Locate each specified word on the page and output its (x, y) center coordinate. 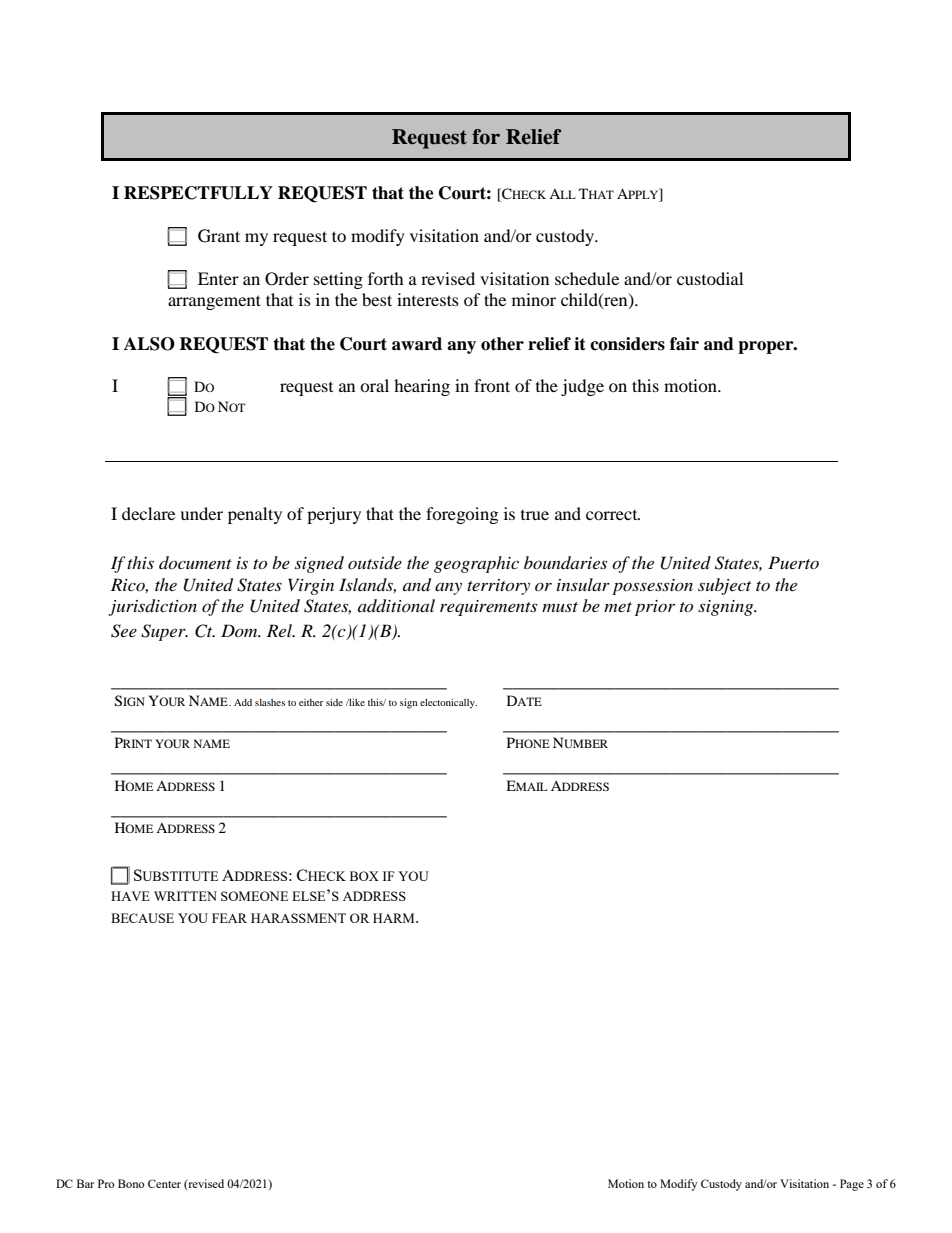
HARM (395, 918)
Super (164, 632)
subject (724, 586)
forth (386, 278)
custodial (710, 278)
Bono (131, 1183)
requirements (488, 608)
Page (852, 1185)
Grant (219, 236)
